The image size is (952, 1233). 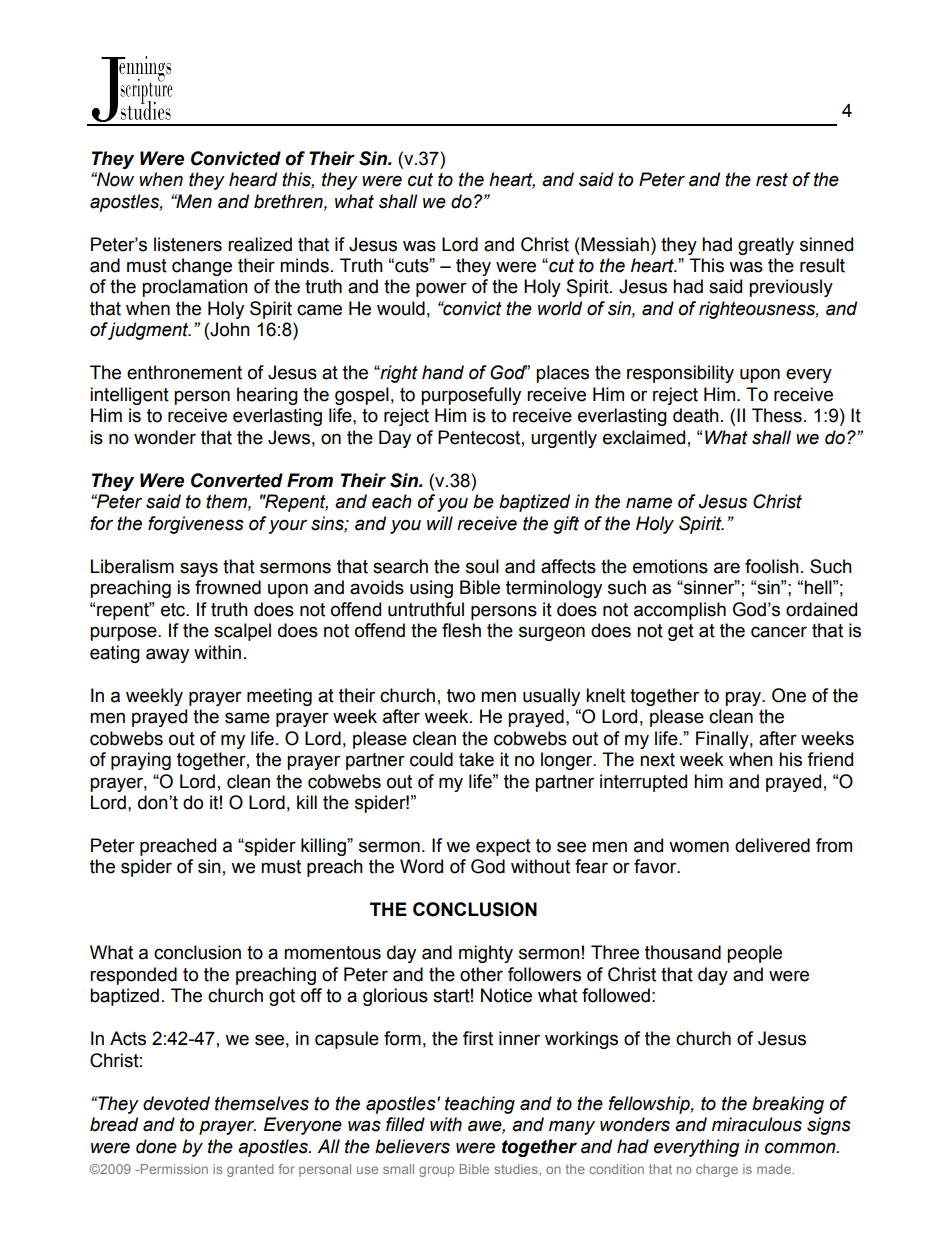 What do you see at coordinates (237, 480) in the screenshot?
I see `Converted` at bounding box center [237, 480].
